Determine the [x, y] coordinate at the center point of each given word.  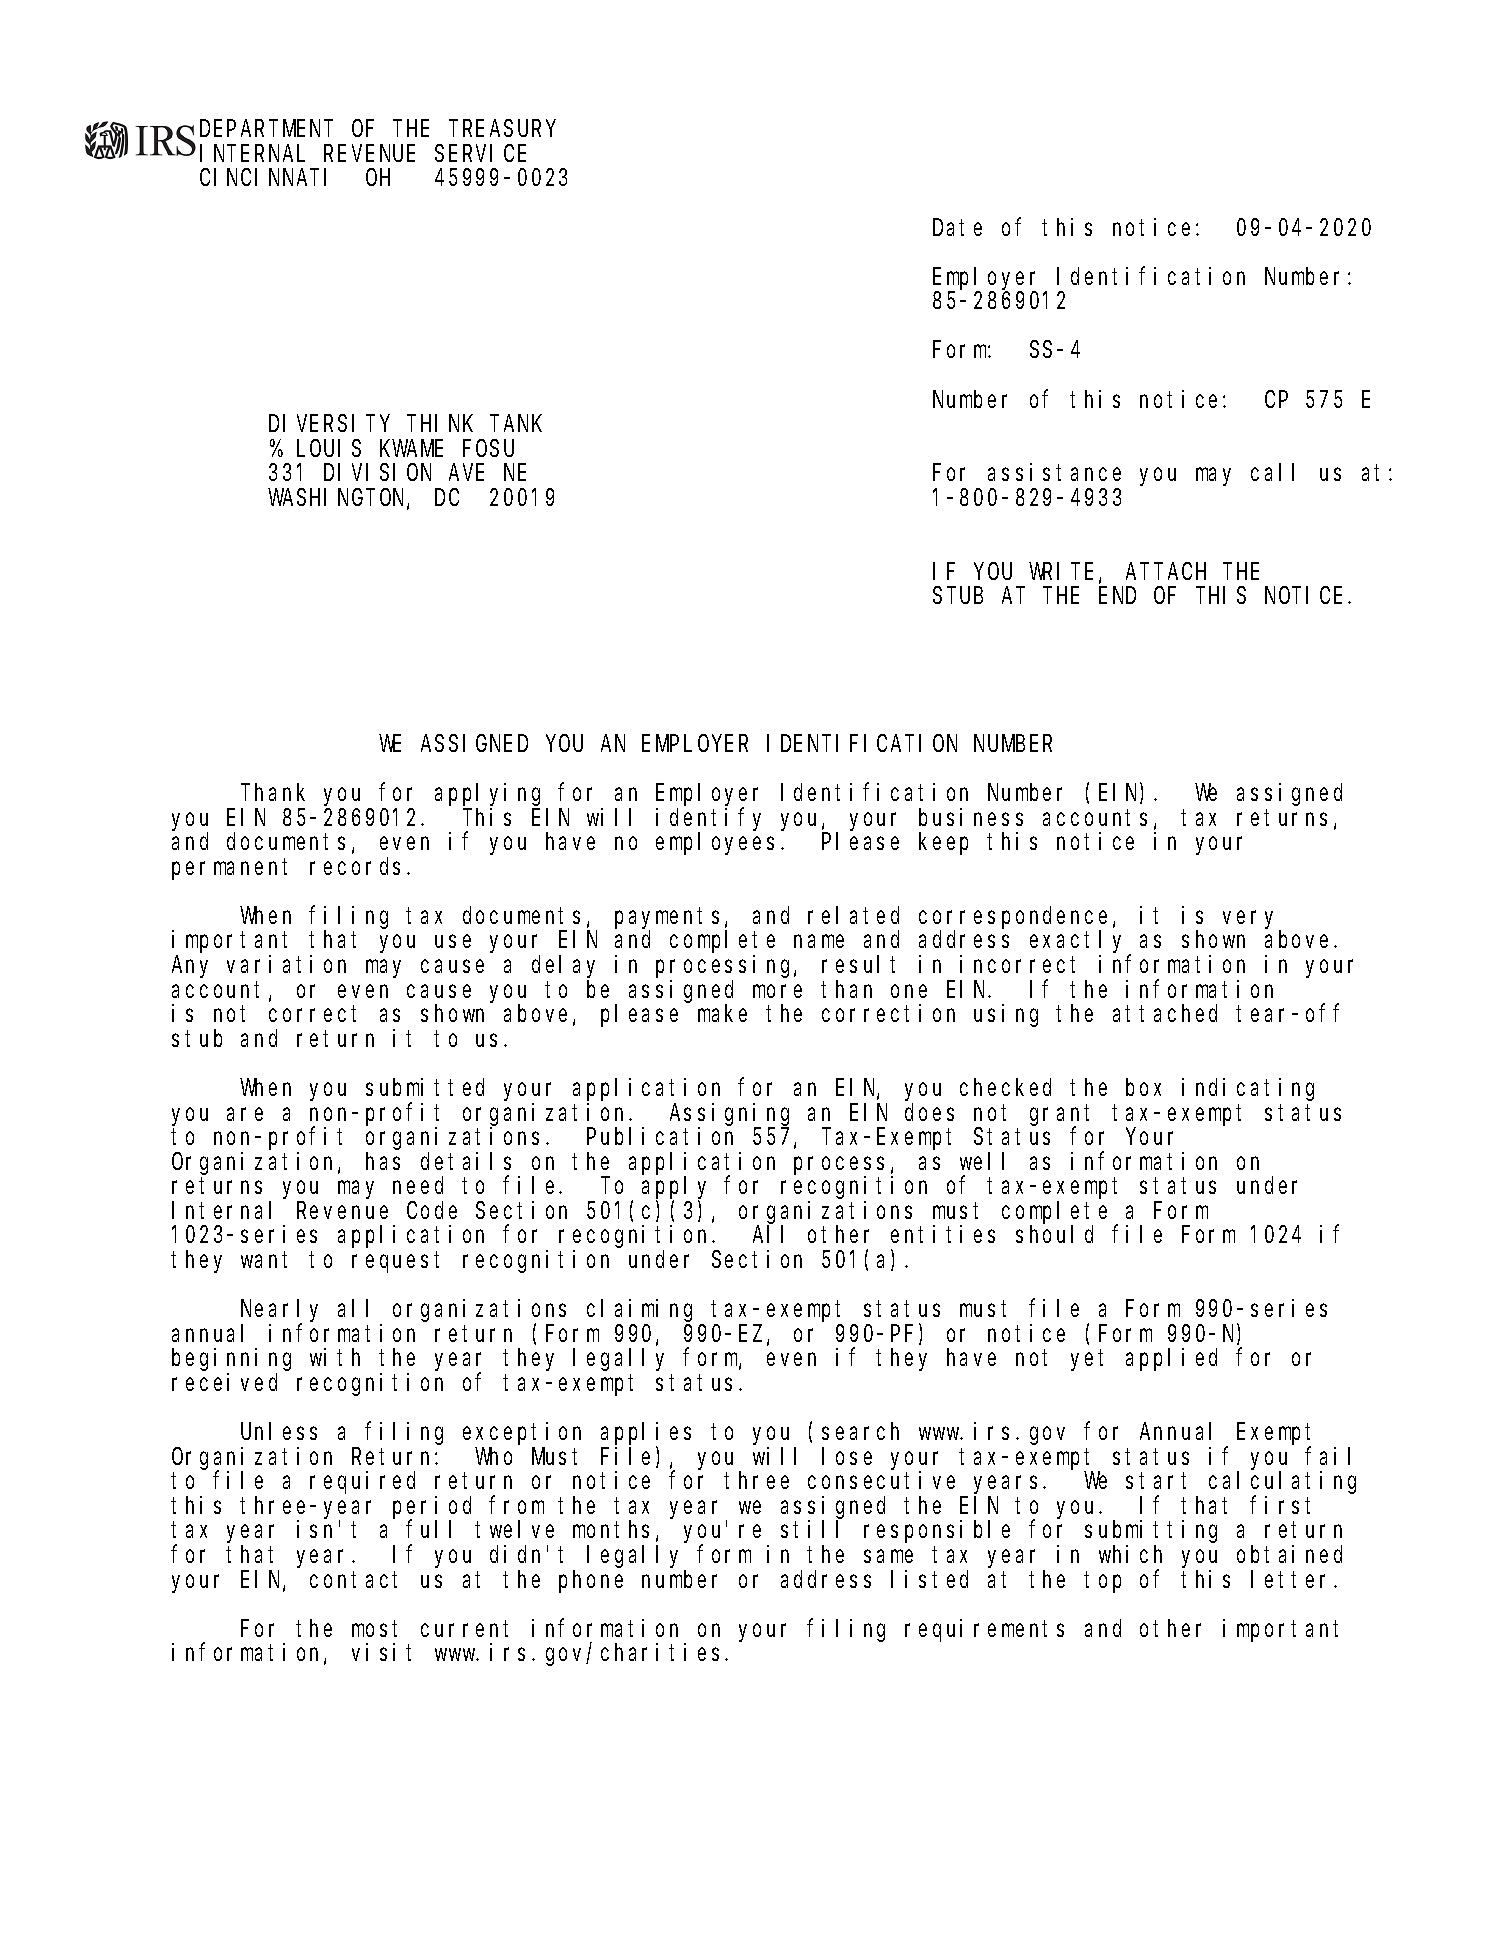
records [359, 866]
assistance [1054, 472]
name [819, 941]
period [432, 1508]
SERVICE [480, 154]
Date [957, 228]
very [1252, 921]
